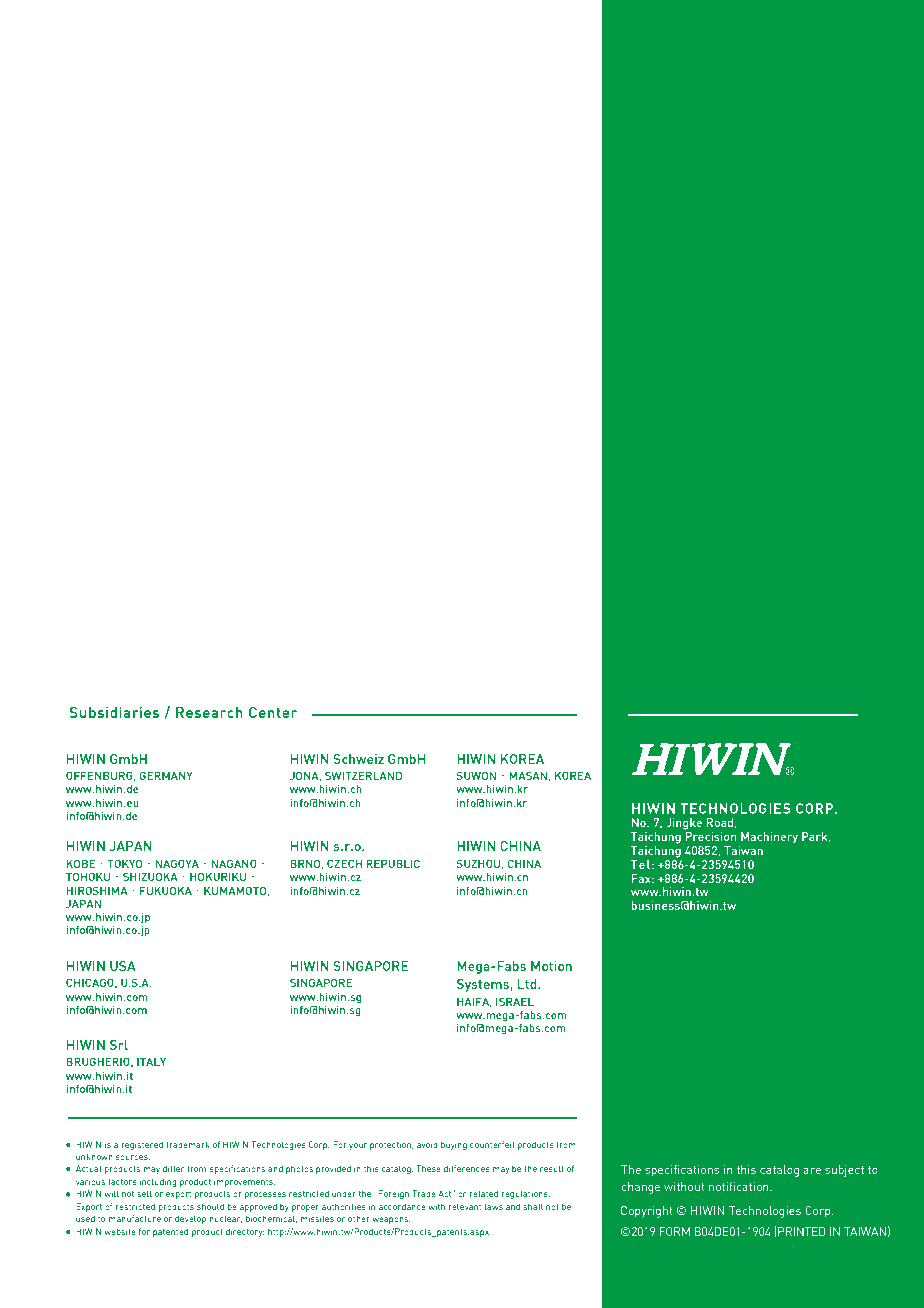 The width and height of the document is (924, 1308). What do you see at coordinates (363, 775) in the document?
I see `SWITZERLAND` at bounding box center [363, 775].
